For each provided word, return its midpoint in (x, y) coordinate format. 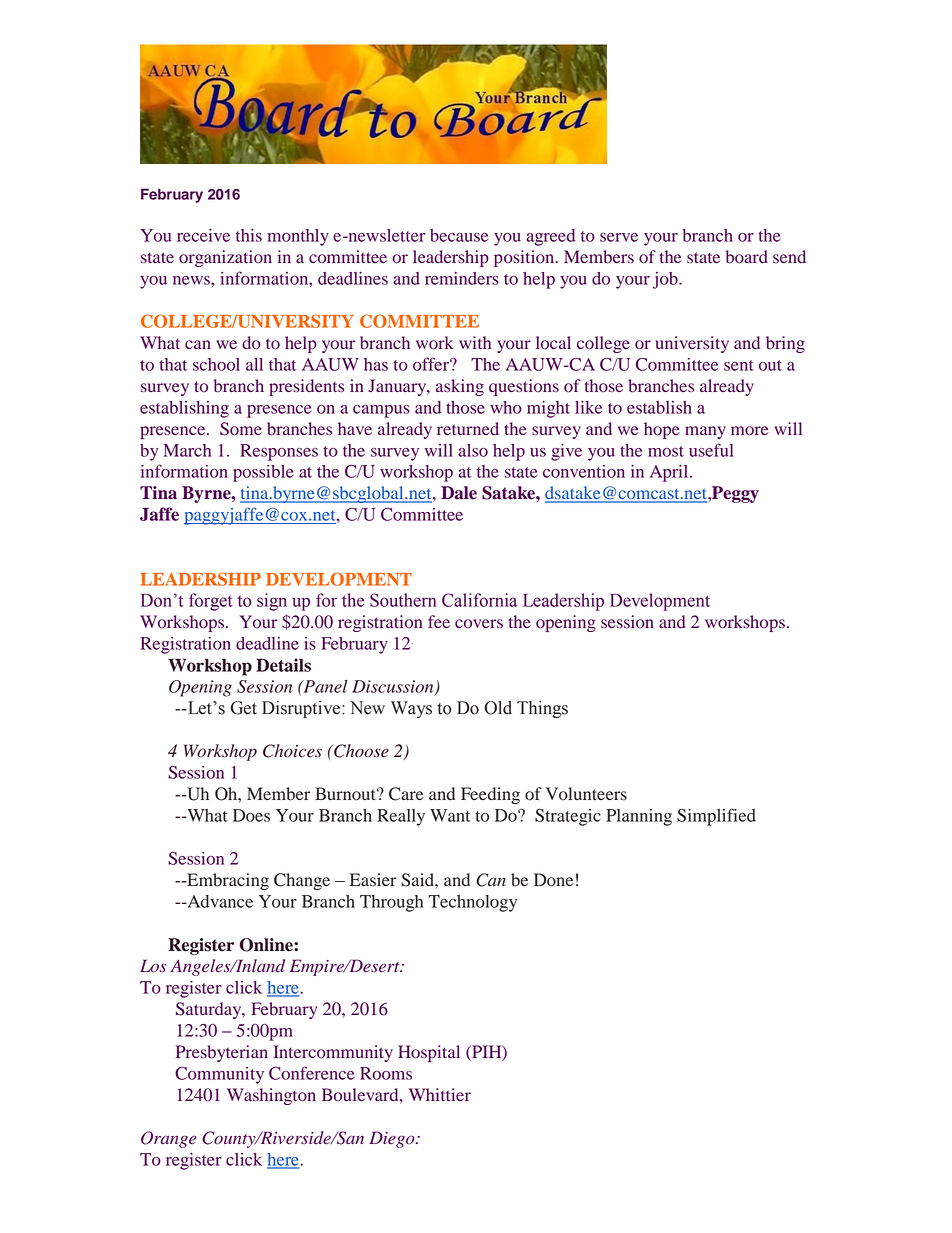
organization (225, 258)
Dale (459, 493)
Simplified (716, 817)
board (747, 257)
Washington (271, 1096)
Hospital (429, 1053)
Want (450, 815)
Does (251, 815)
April (670, 473)
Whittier (440, 1094)
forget (211, 602)
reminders (462, 278)
